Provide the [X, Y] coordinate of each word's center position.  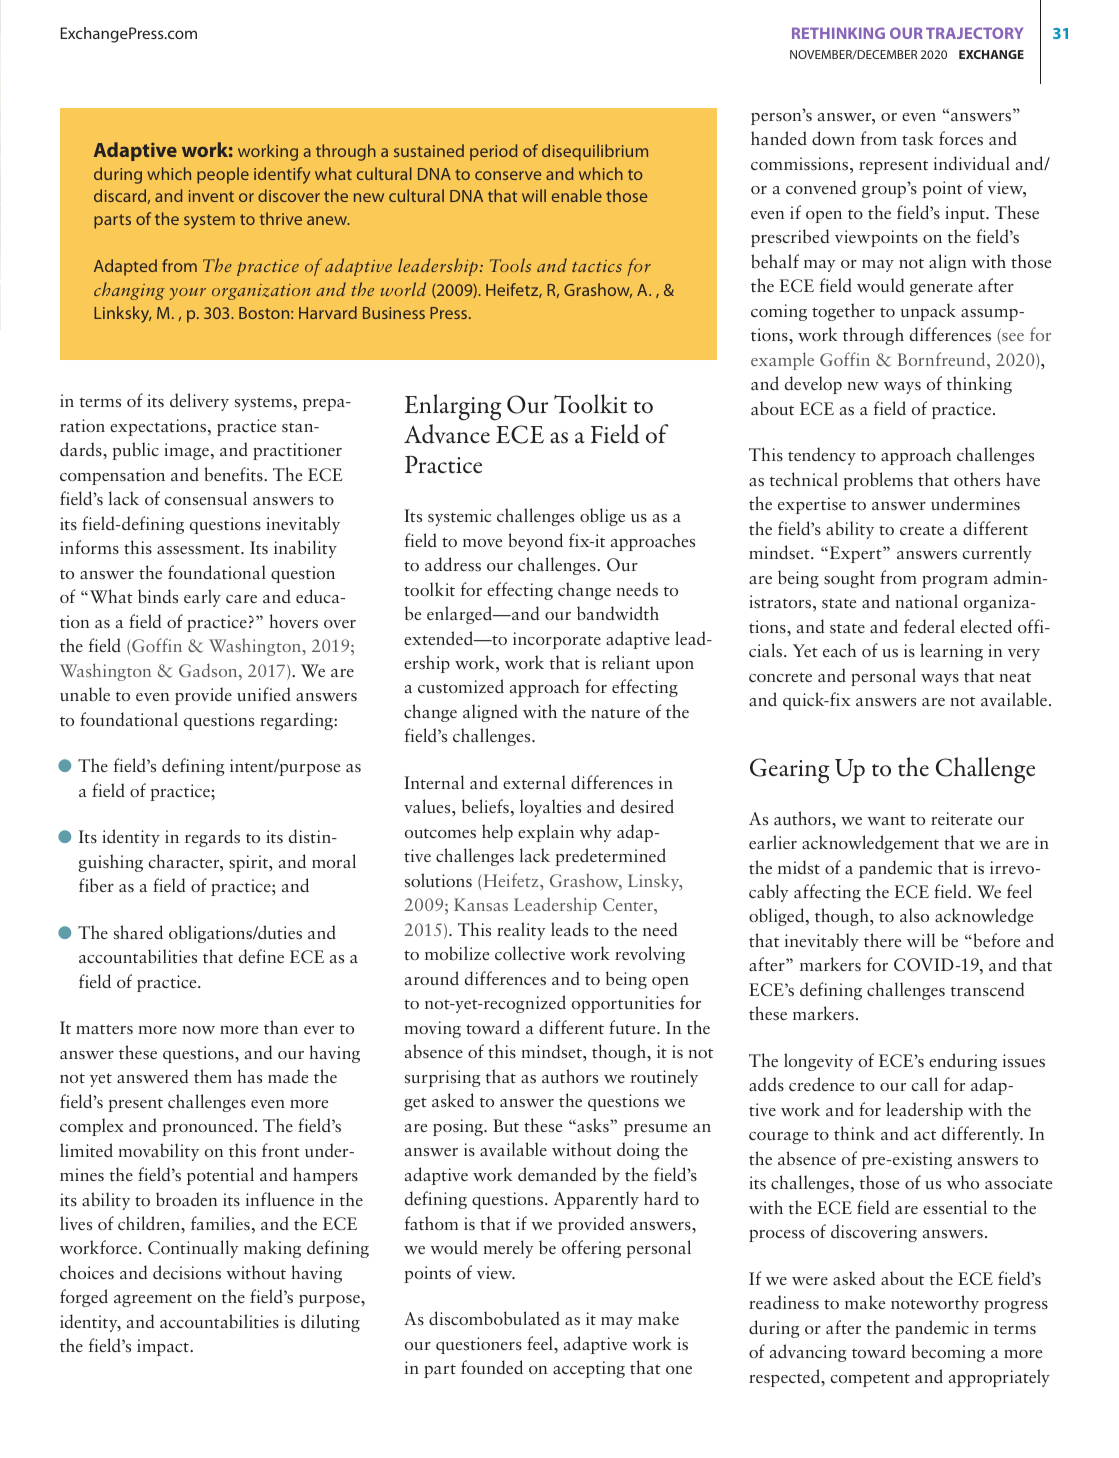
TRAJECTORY [974, 33]
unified [264, 694]
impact [164, 1347]
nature [615, 713]
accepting [589, 1369]
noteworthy [935, 1304]
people [223, 175]
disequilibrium [595, 152]
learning [951, 652]
